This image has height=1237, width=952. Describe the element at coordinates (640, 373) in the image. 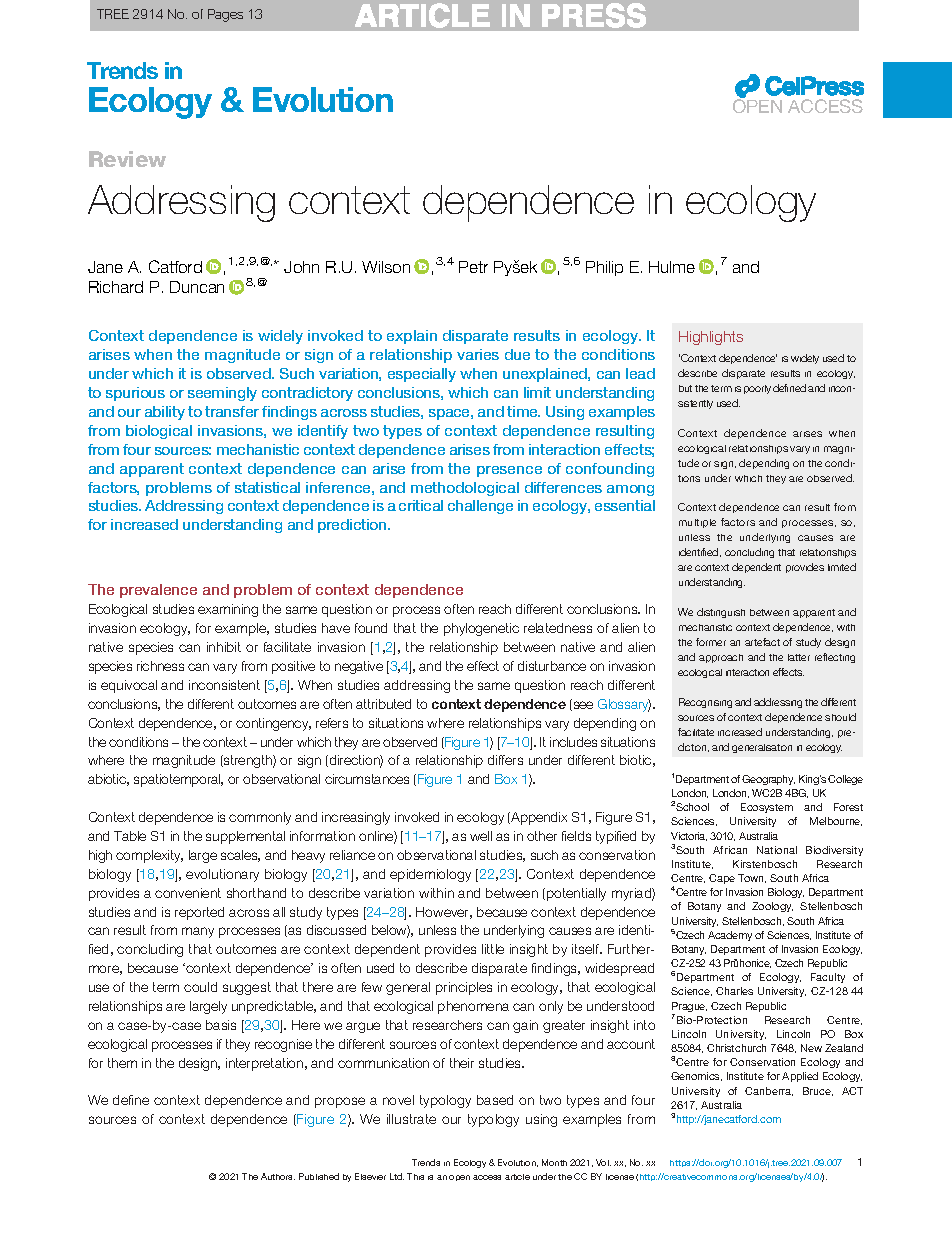

I see `lead` at that location.
